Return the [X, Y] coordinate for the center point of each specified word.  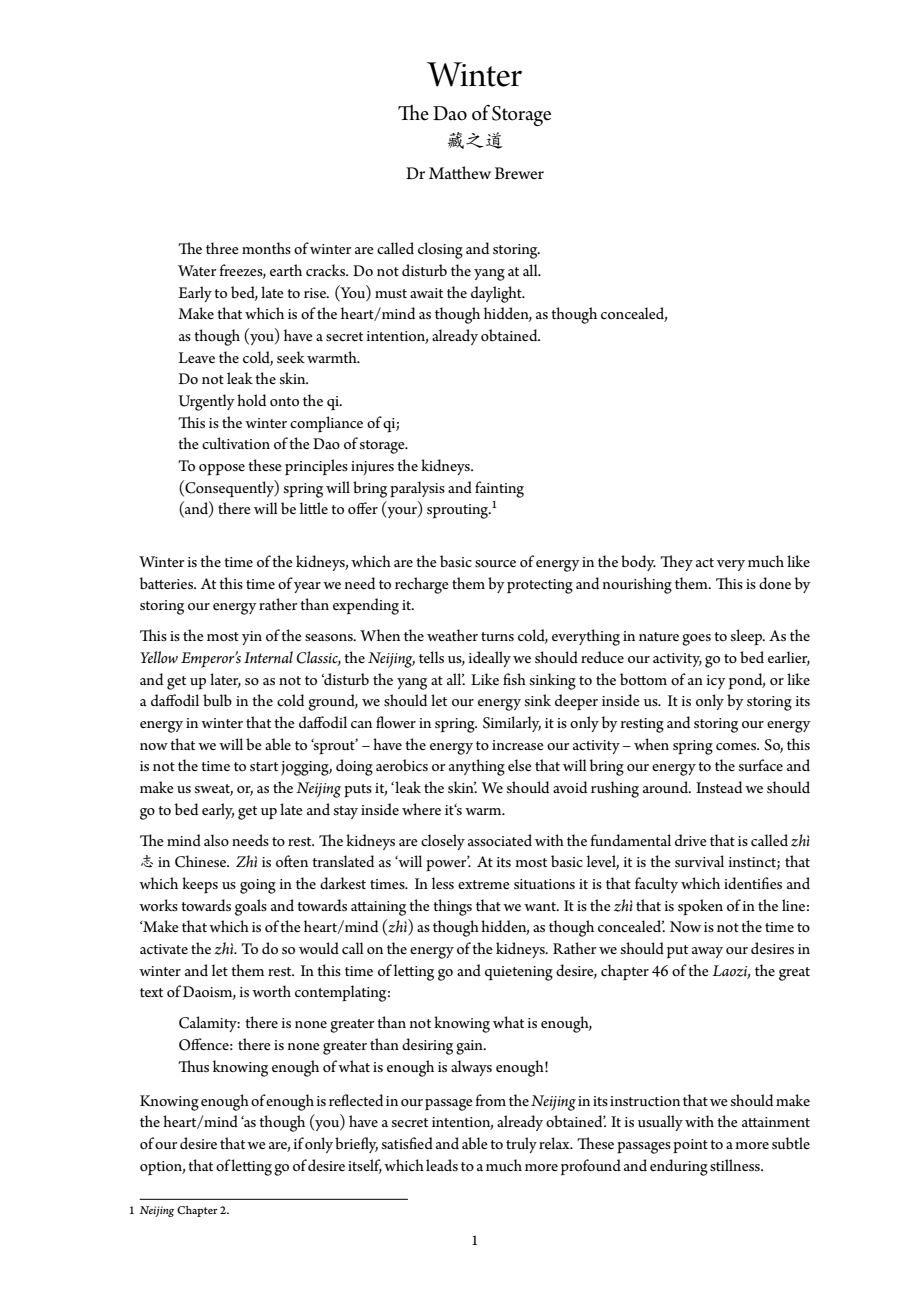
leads [442, 1165]
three [222, 248]
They [676, 563]
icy [716, 682]
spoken [700, 907]
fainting [499, 489]
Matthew [460, 172]
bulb [217, 700]
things [452, 907]
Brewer [519, 173]
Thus [193, 1066]
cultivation [236, 443]
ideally [489, 659]
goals [251, 907]
